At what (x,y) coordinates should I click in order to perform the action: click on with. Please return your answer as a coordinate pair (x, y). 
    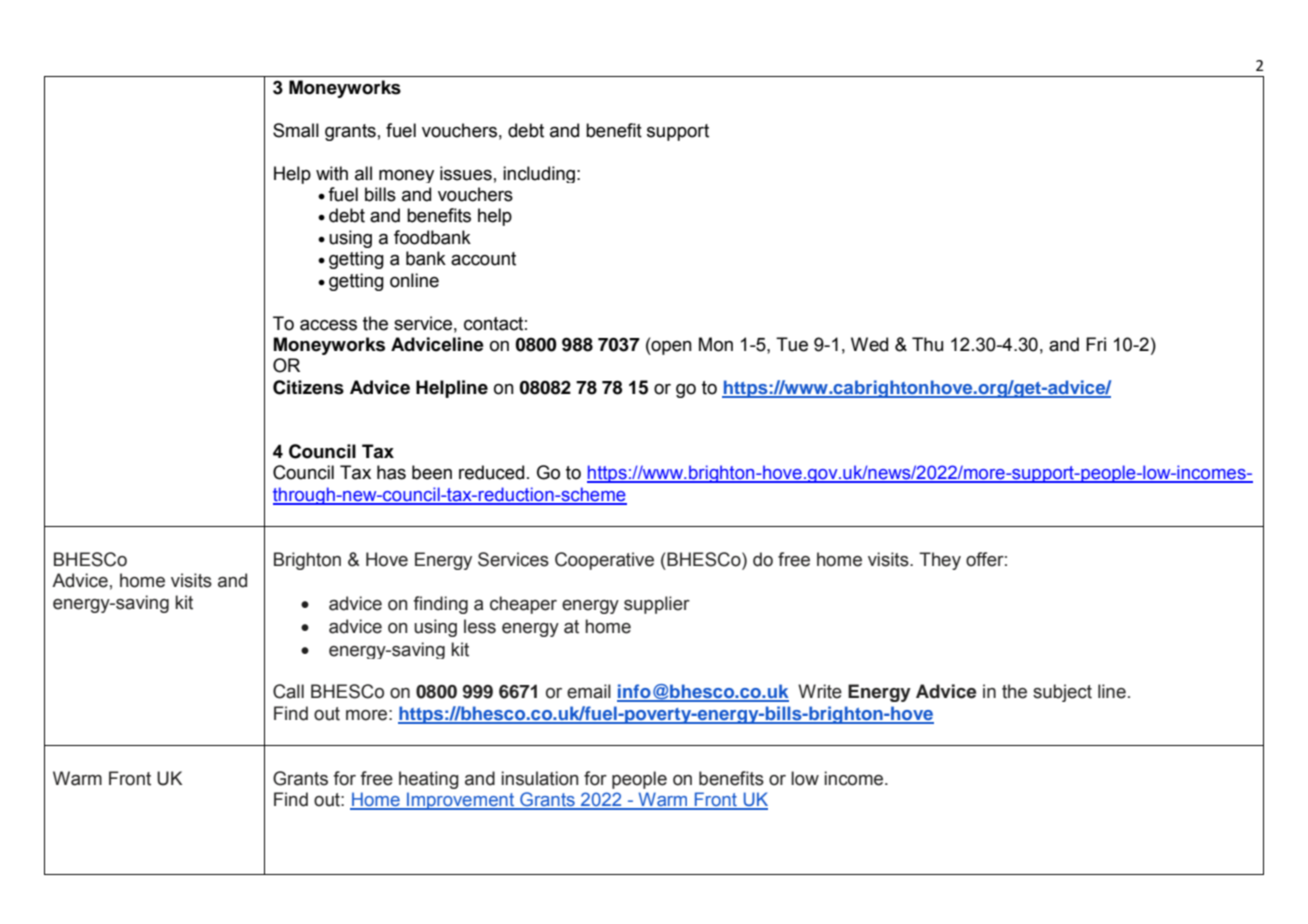
    Looking at the image, I should click on (332, 173).
